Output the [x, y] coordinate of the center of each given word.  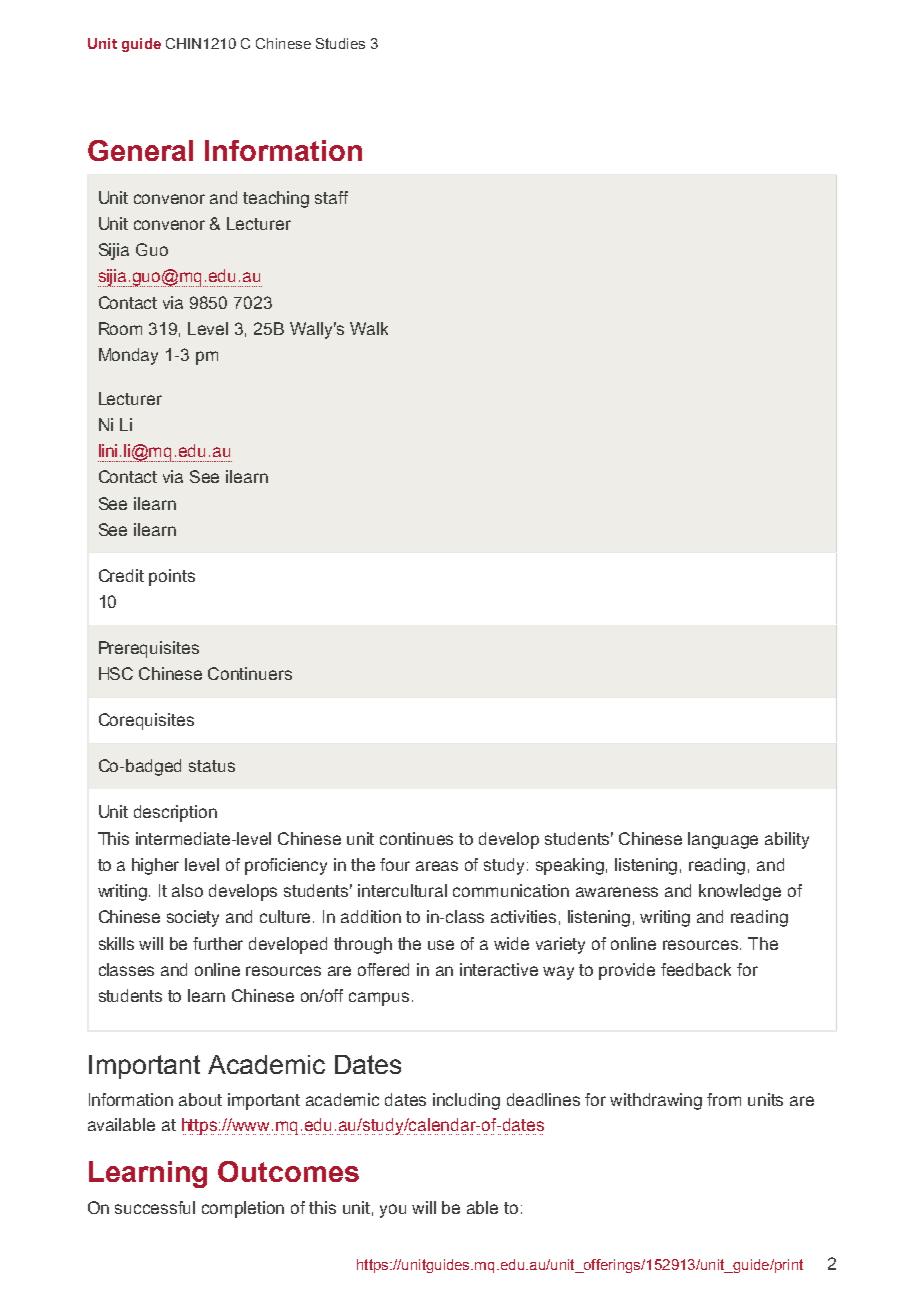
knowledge [740, 892]
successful [155, 1207]
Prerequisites [149, 649]
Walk [369, 328]
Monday [128, 356]
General [140, 150]
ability [787, 840]
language [723, 840]
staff [331, 197]
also [187, 890]
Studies [340, 43]
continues [416, 838]
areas [437, 866]
